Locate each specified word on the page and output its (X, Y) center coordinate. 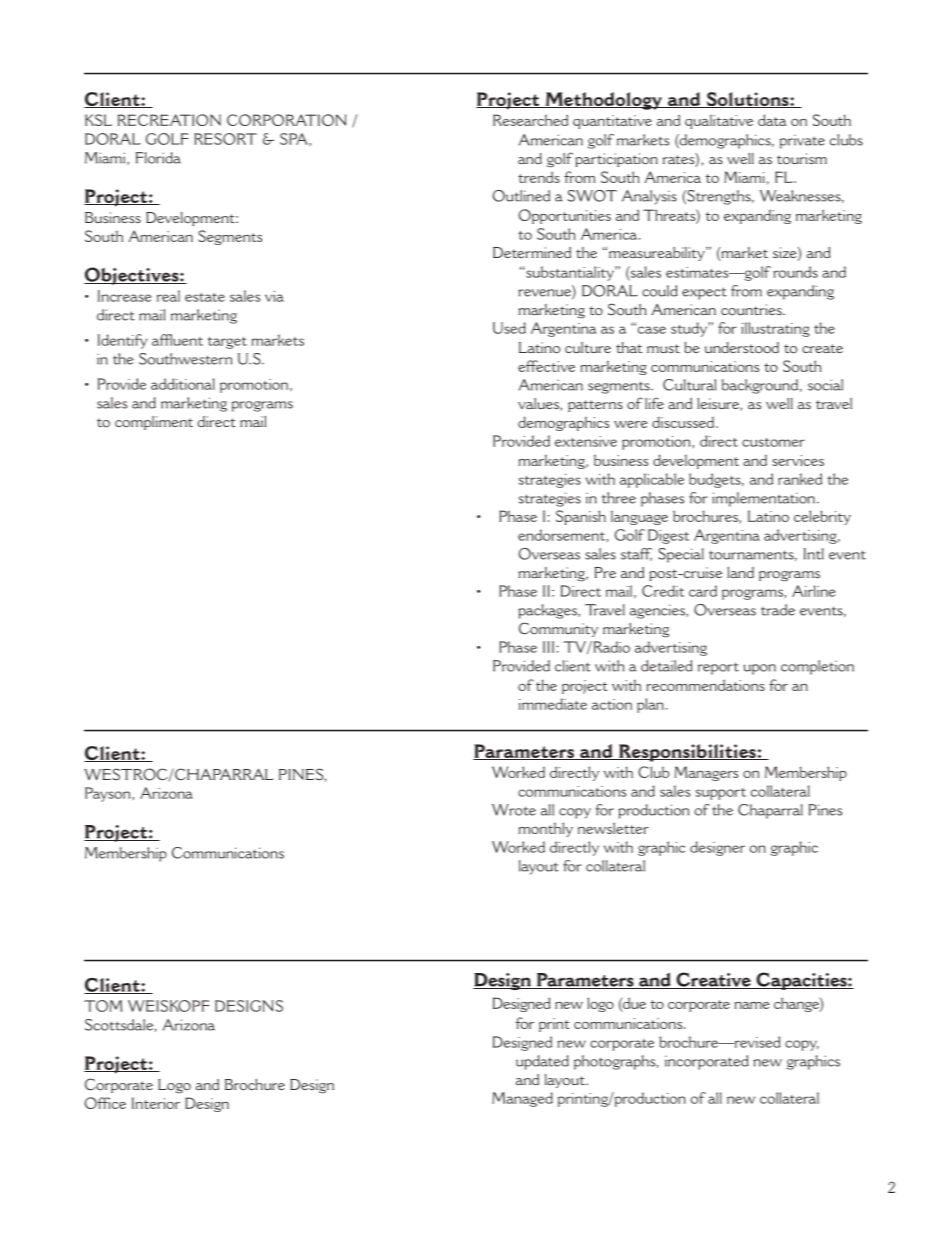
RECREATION (169, 120)
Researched (530, 120)
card (703, 591)
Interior (156, 1103)
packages (548, 611)
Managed (522, 1099)
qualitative (719, 121)
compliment (154, 423)
